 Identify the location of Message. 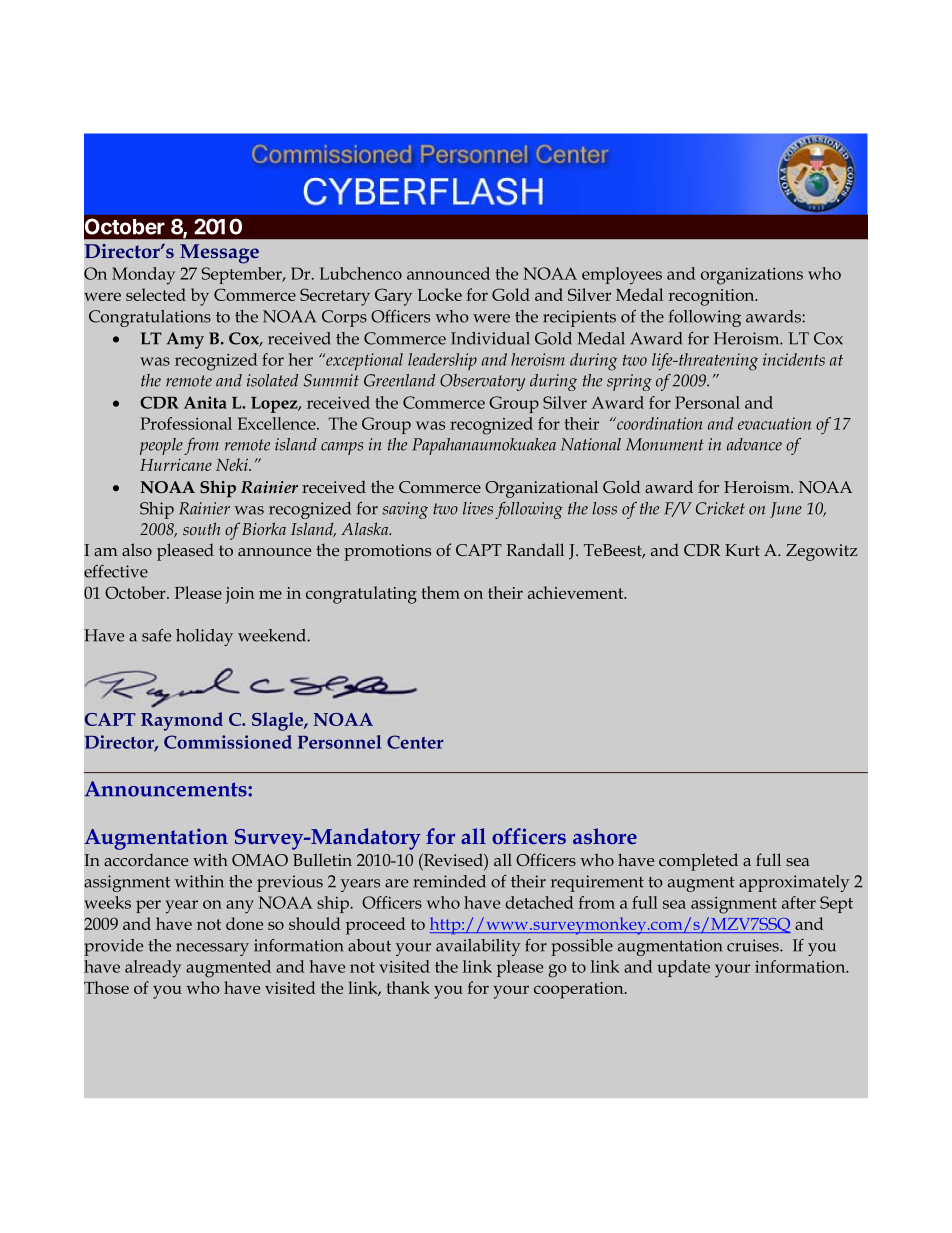
(219, 254).
